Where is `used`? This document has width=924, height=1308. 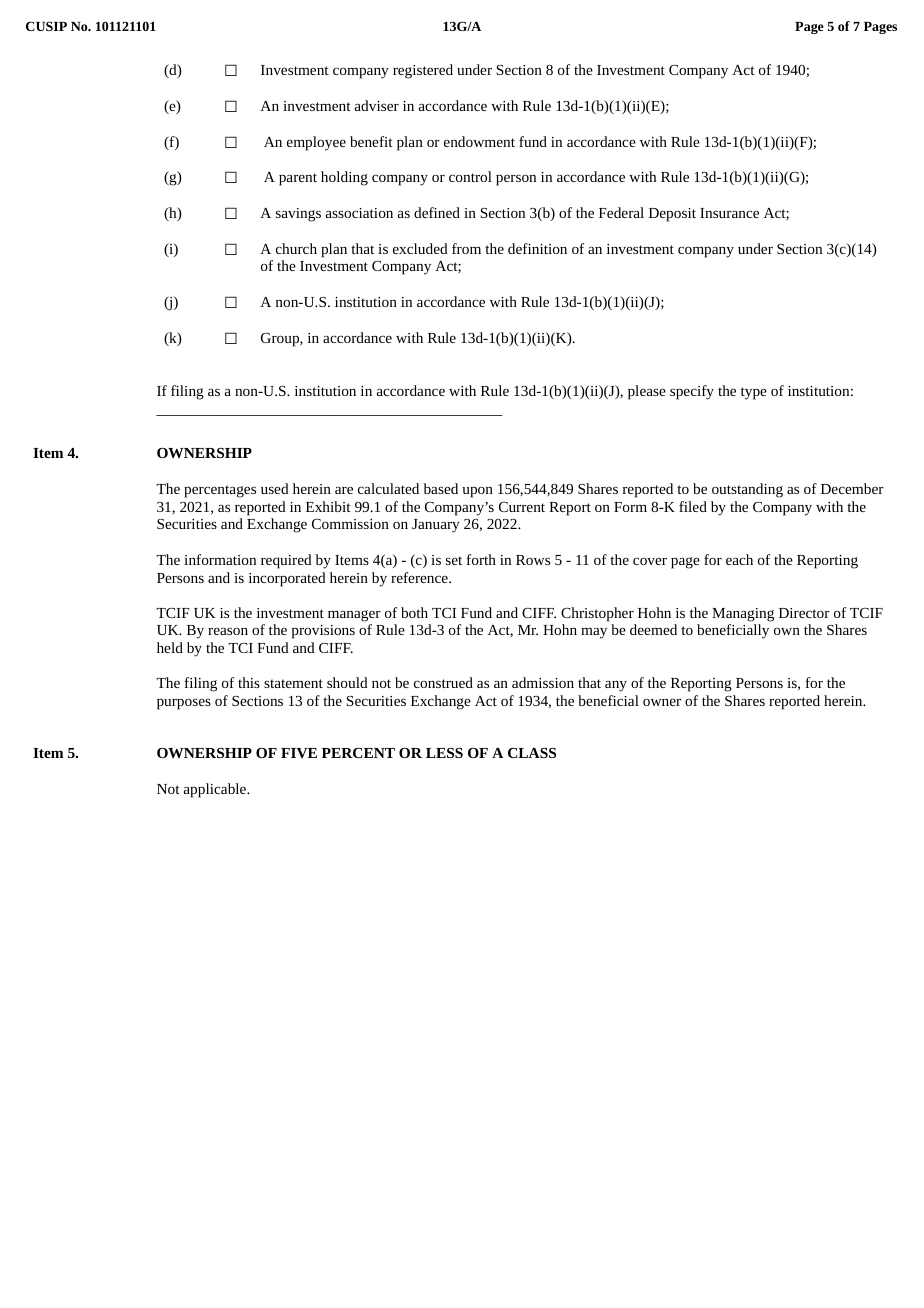 used is located at coordinates (275, 488).
